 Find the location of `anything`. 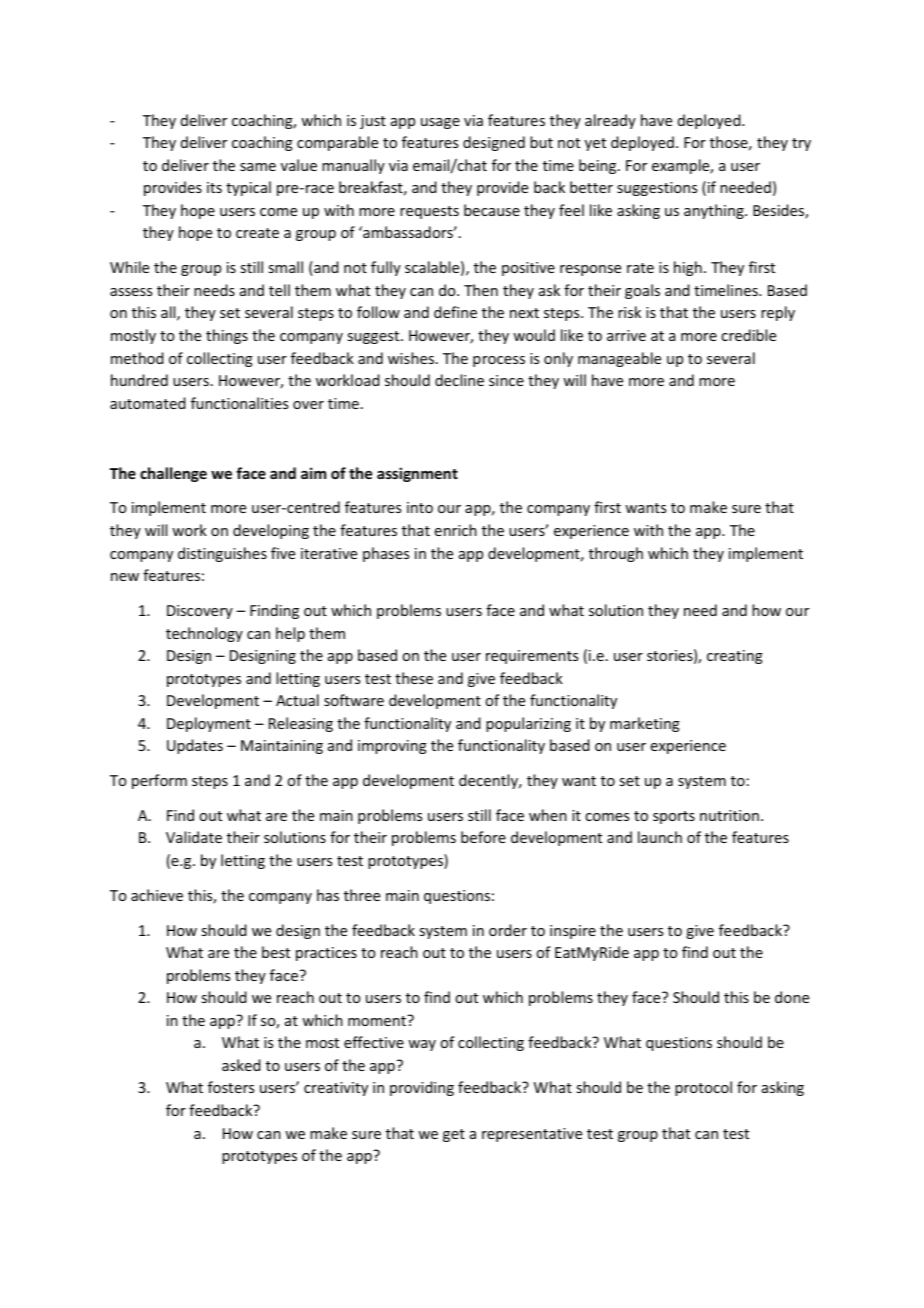

anything is located at coordinates (715, 211).
